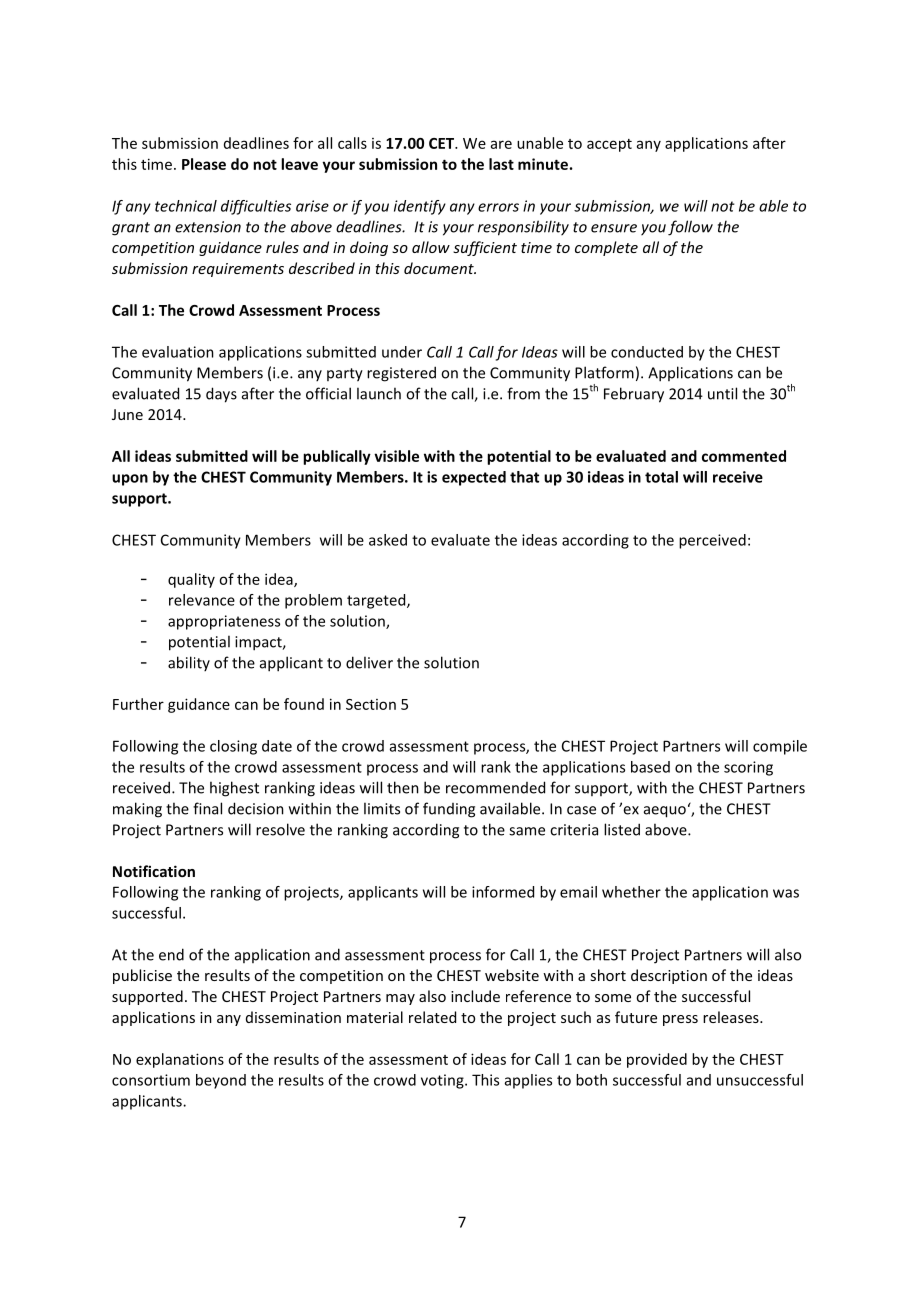  Describe the element at coordinates (609, 145) in the screenshot. I see `accept` at that location.
